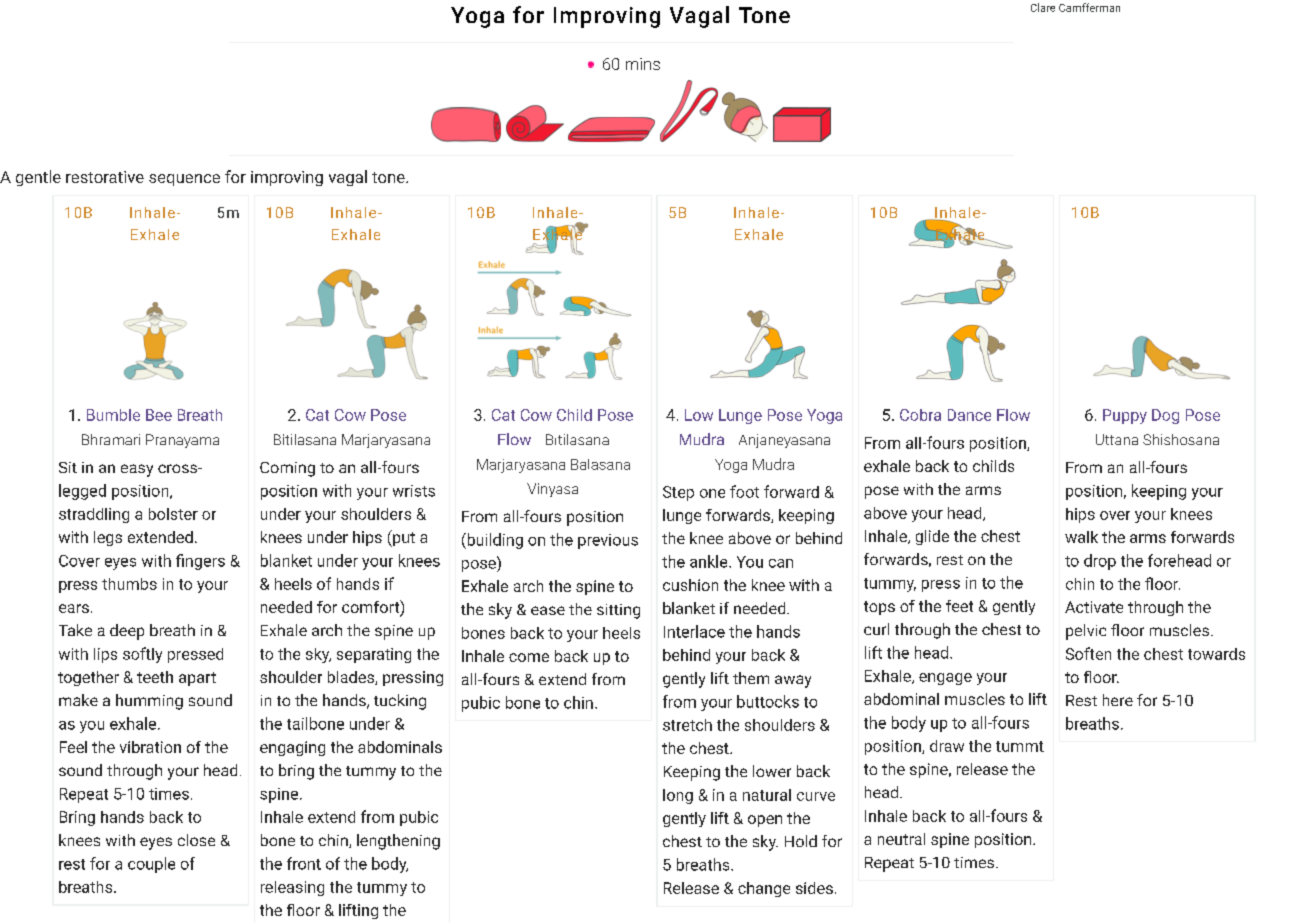  What do you see at coordinates (764, 889) in the page?
I see `change` at bounding box center [764, 889].
